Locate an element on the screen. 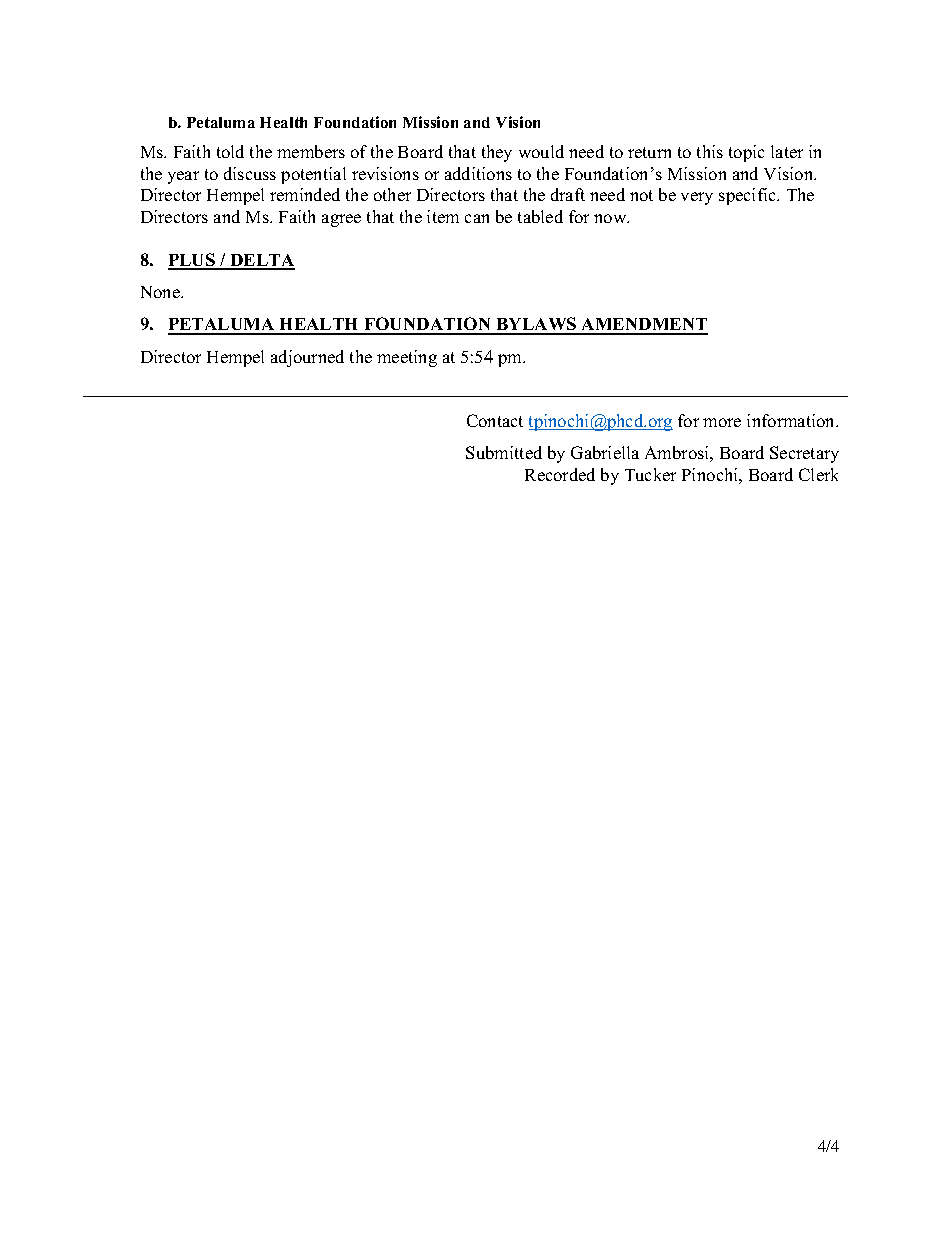 The width and height of the screenshot is (952, 1233). None is located at coordinates (161, 292).
